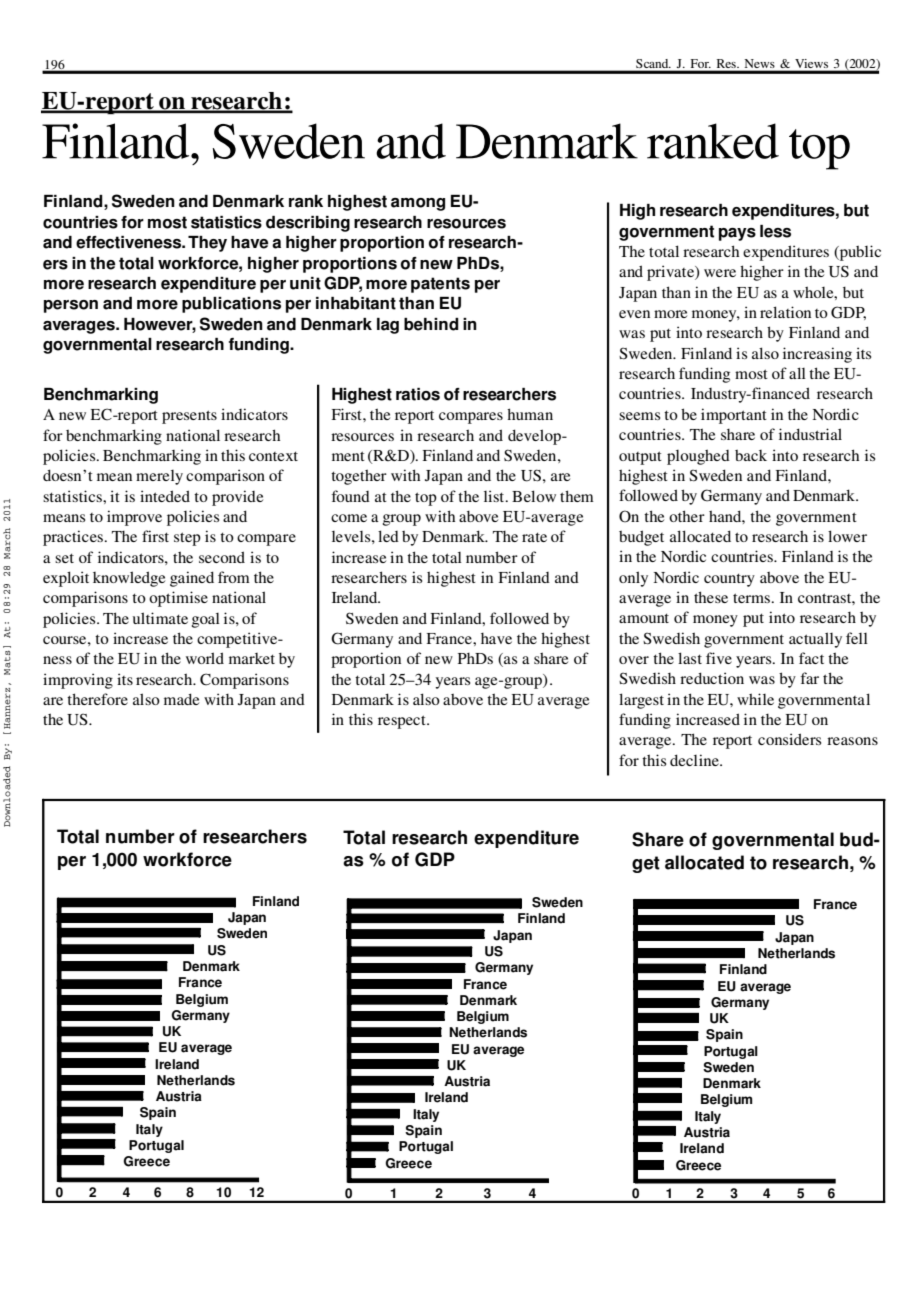 The height and width of the screenshot is (1316, 922). Describe the element at coordinates (775, 231) in the screenshot. I see `less` at that location.
